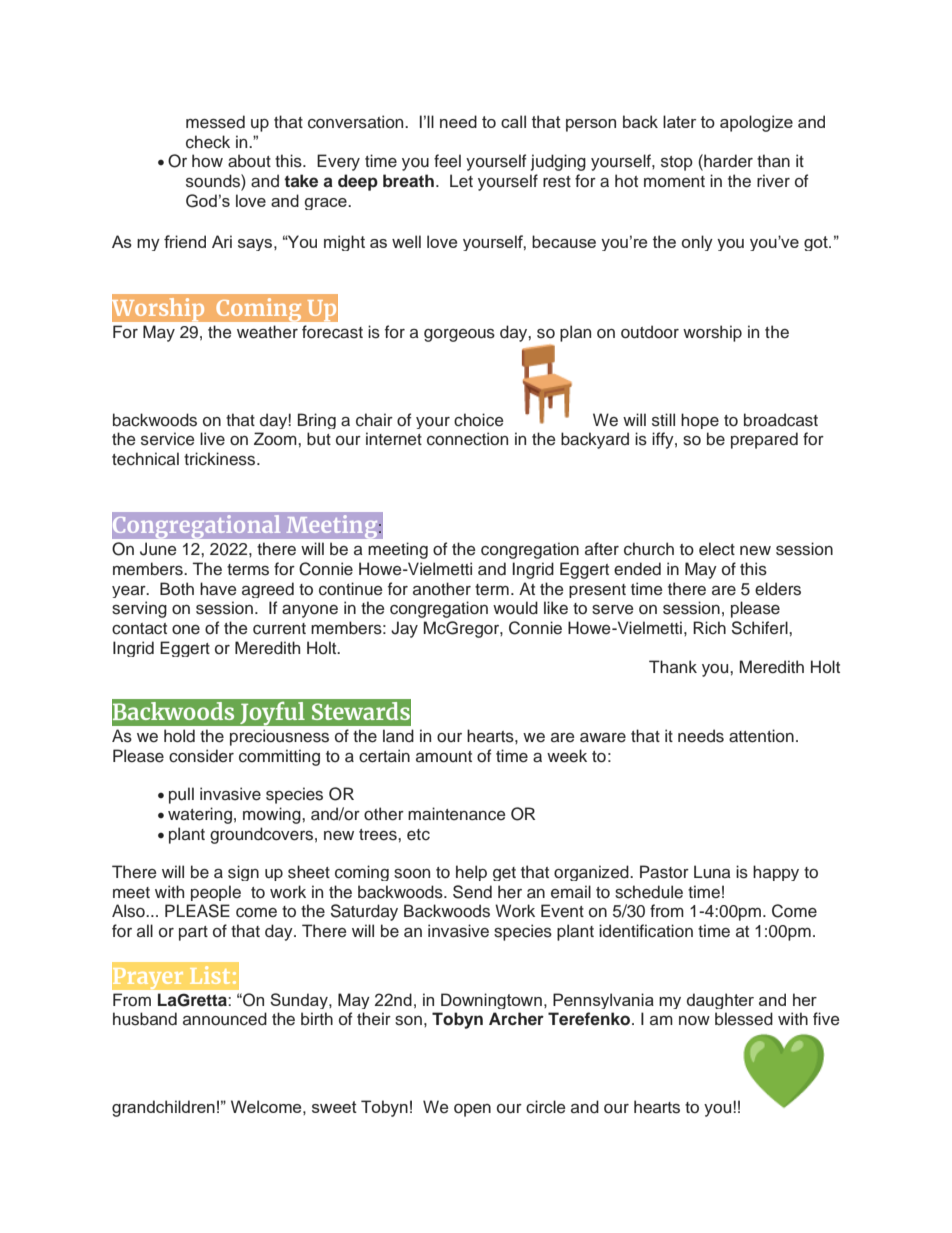 The image size is (952, 1233). What do you see at coordinates (267, 332) in the page?
I see `weather` at bounding box center [267, 332].
